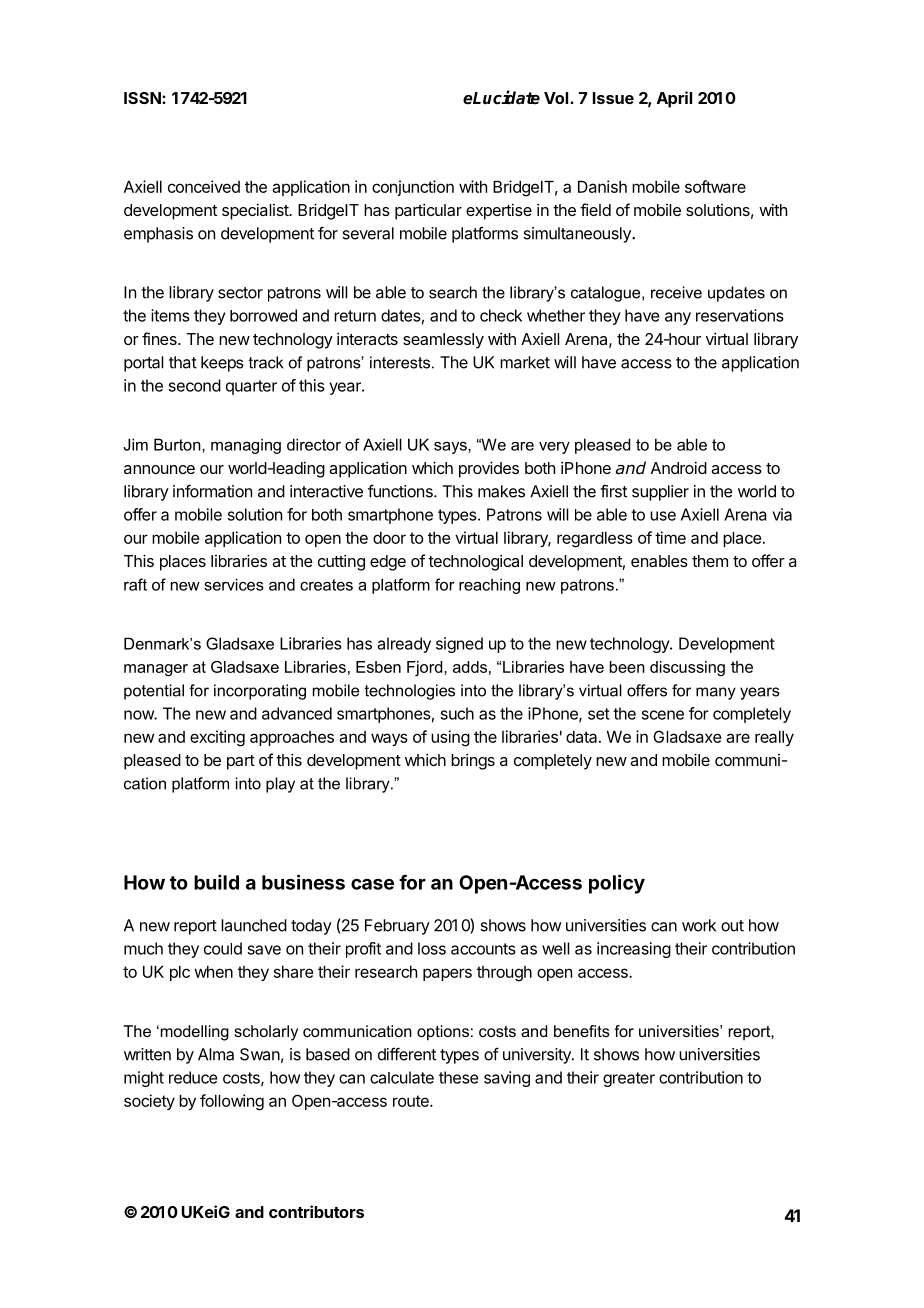  I want to click on signed, so click(459, 645).
